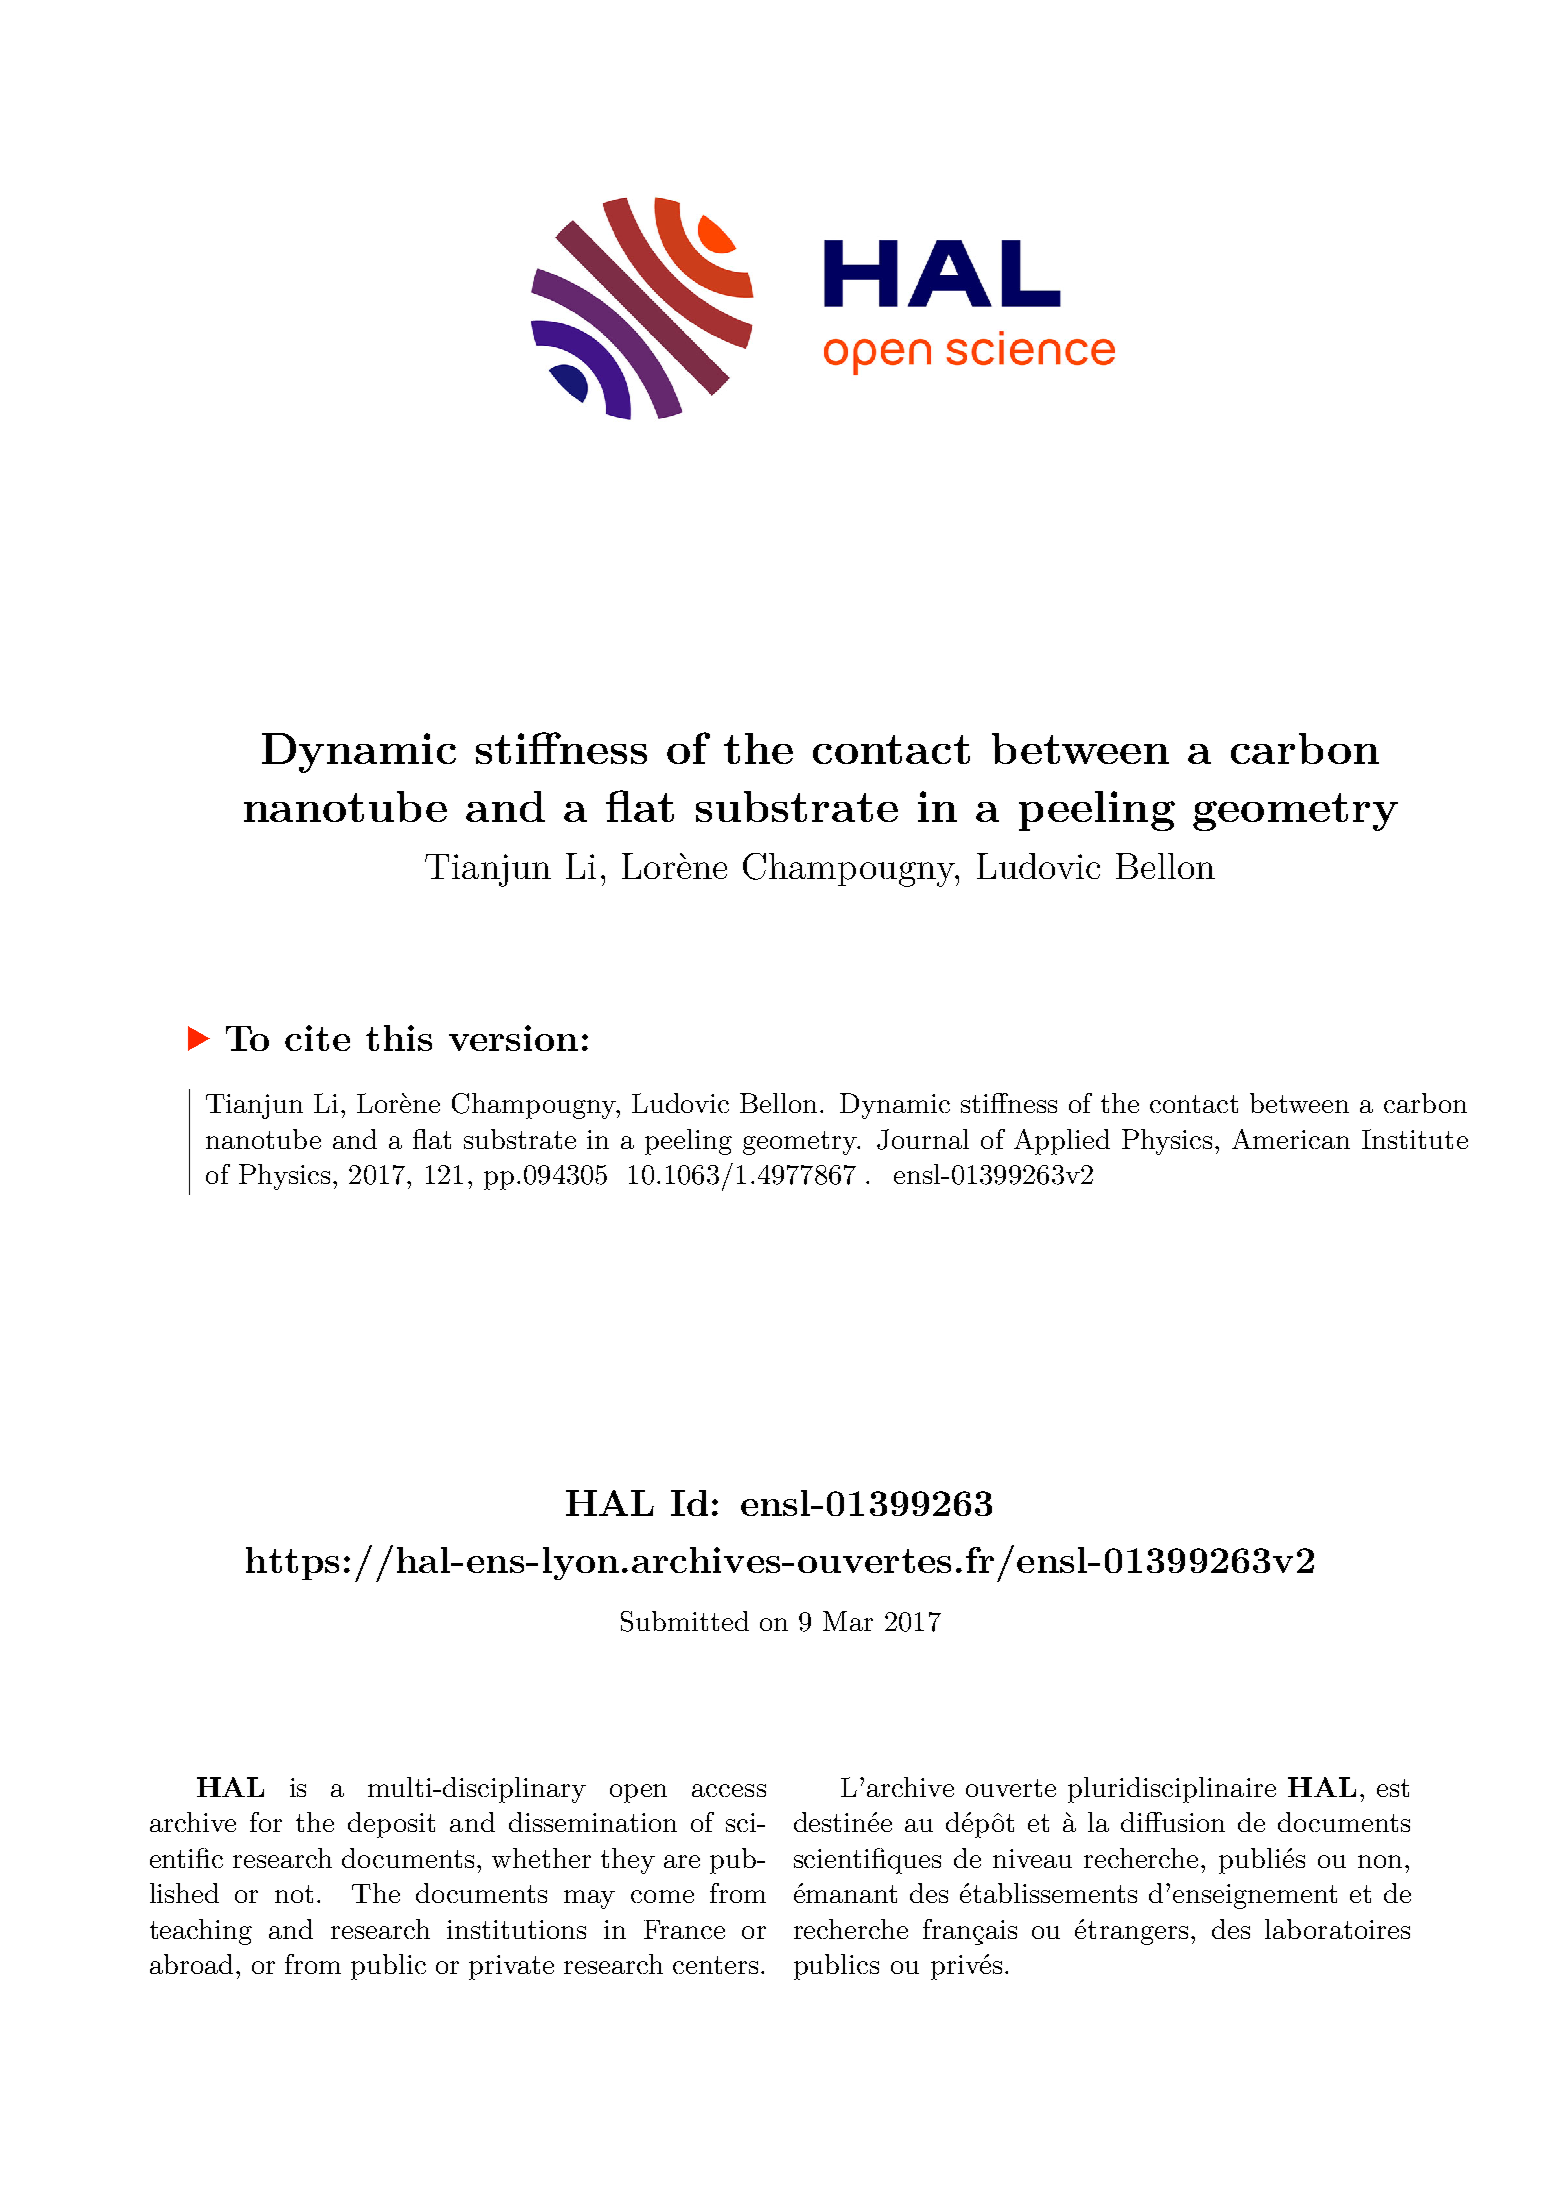  I want to click on Journal, so click(923, 1139).
